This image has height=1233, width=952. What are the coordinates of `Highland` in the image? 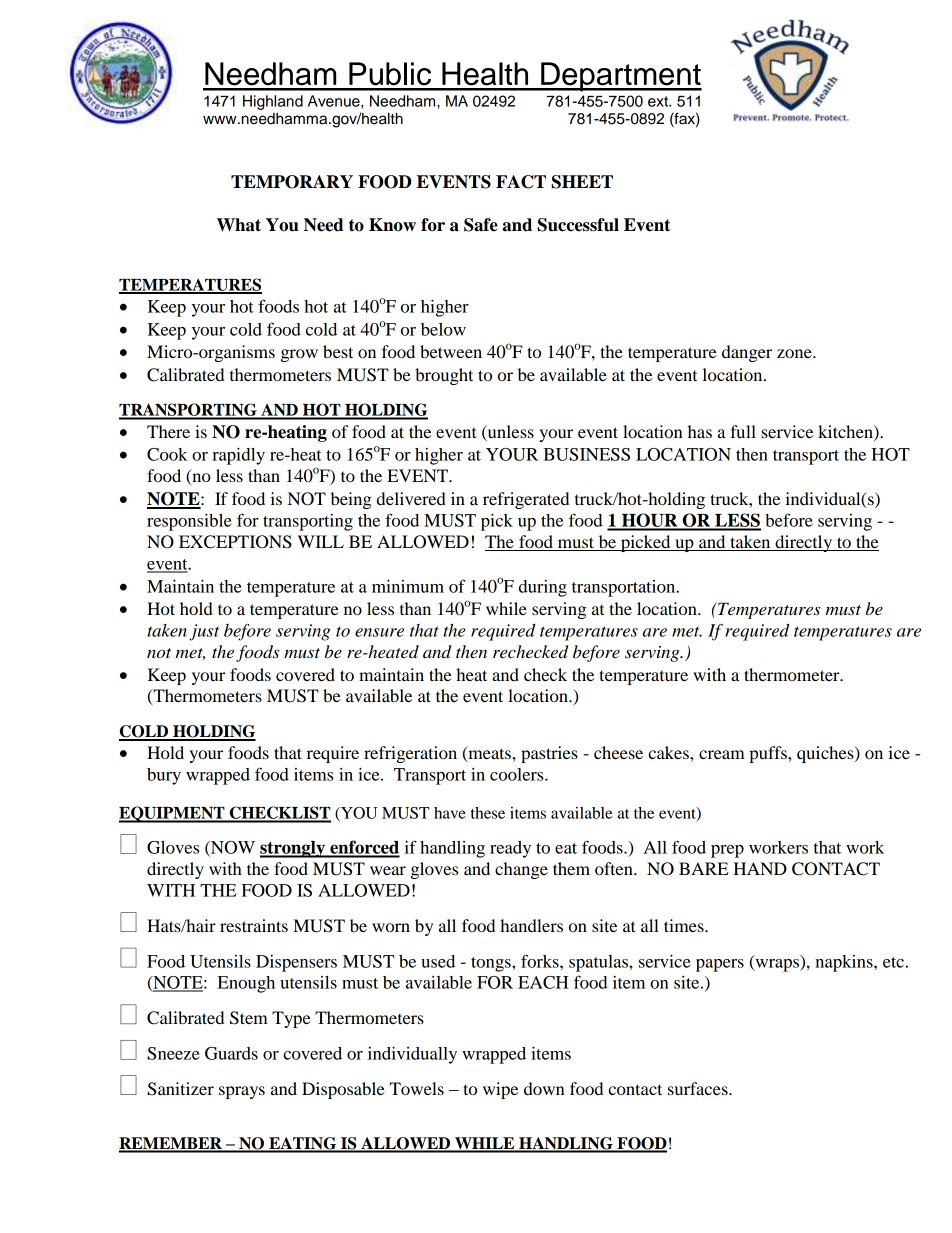 It's located at (273, 102).
